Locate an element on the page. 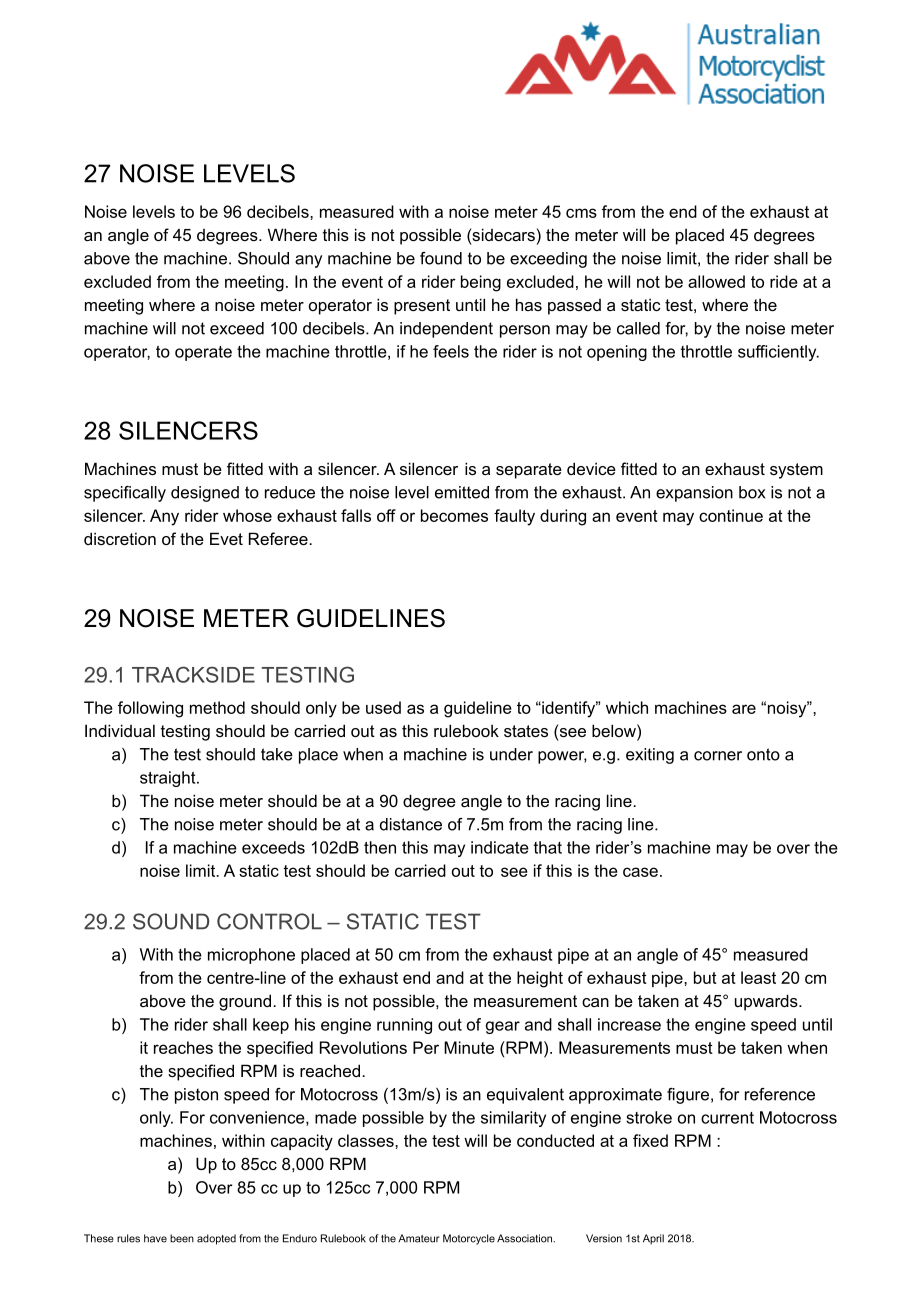 The image size is (924, 1307). been is located at coordinates (182, 1238).
